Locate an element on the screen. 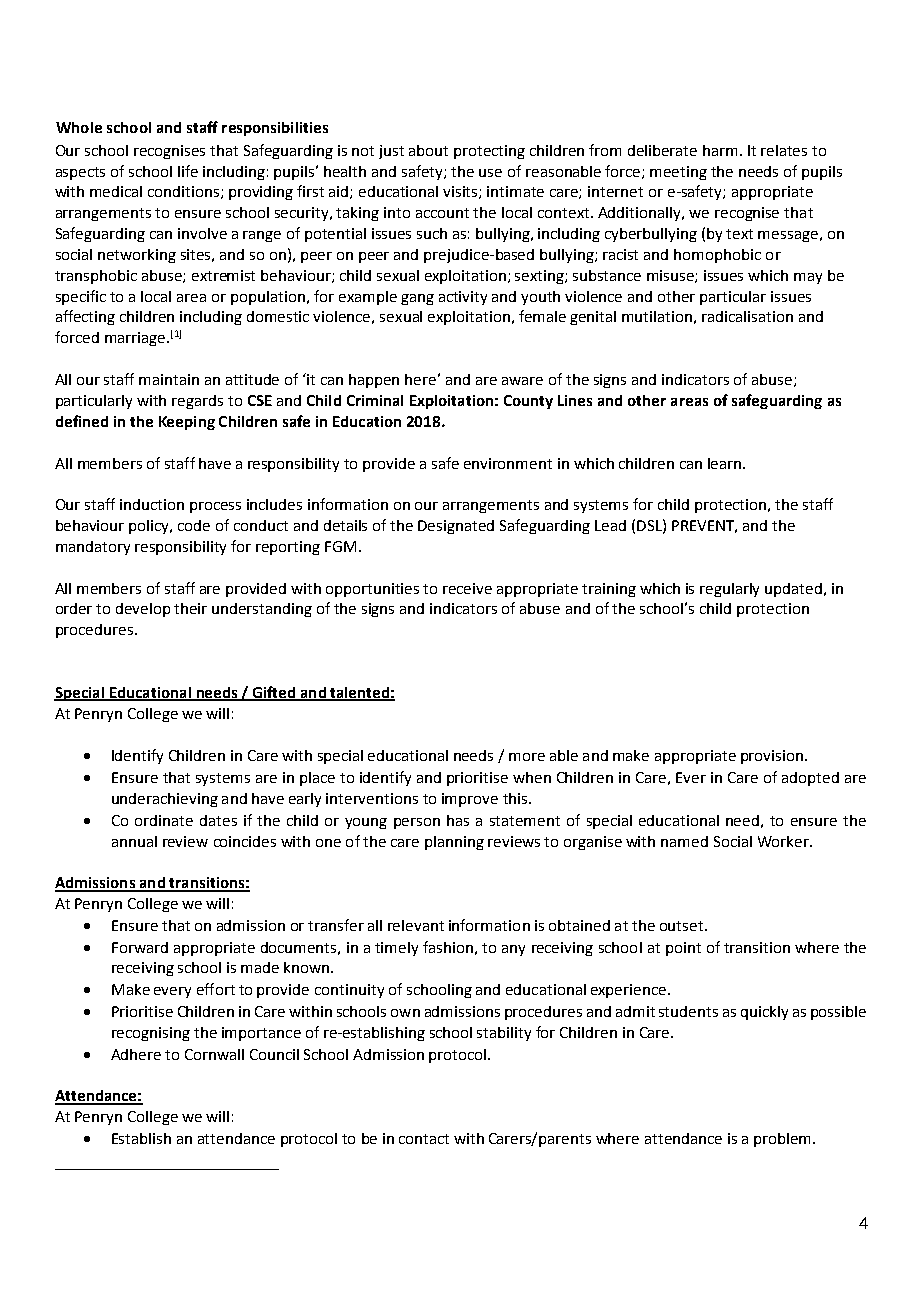 Image resolution: width=924 pixels, height=1307 pixels. about is located at coordinates (428, 150).
